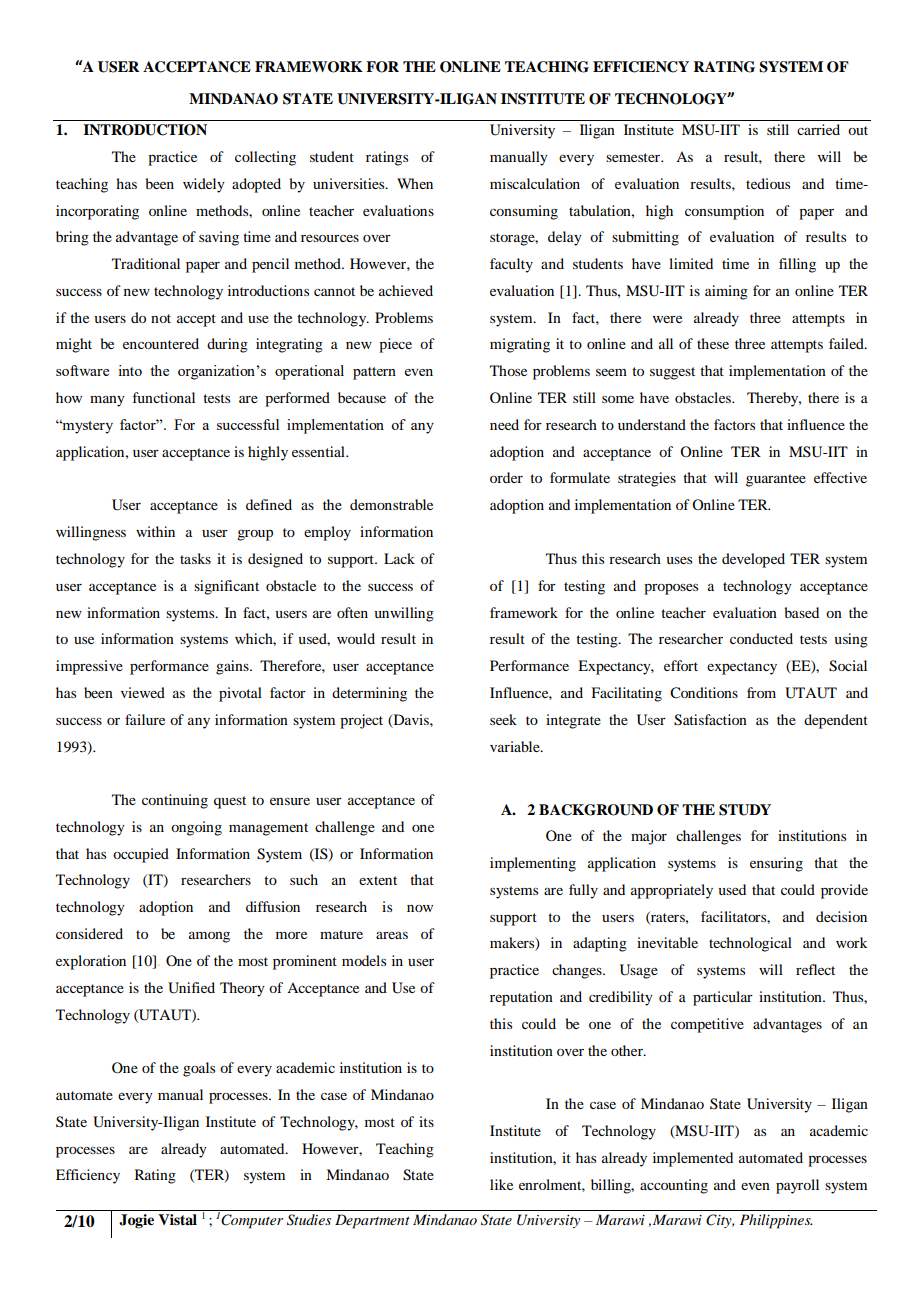 This image has width=924, height=1308. Describe the element at coordinates (143, 692) in the image. I see `viewed` at that location.
